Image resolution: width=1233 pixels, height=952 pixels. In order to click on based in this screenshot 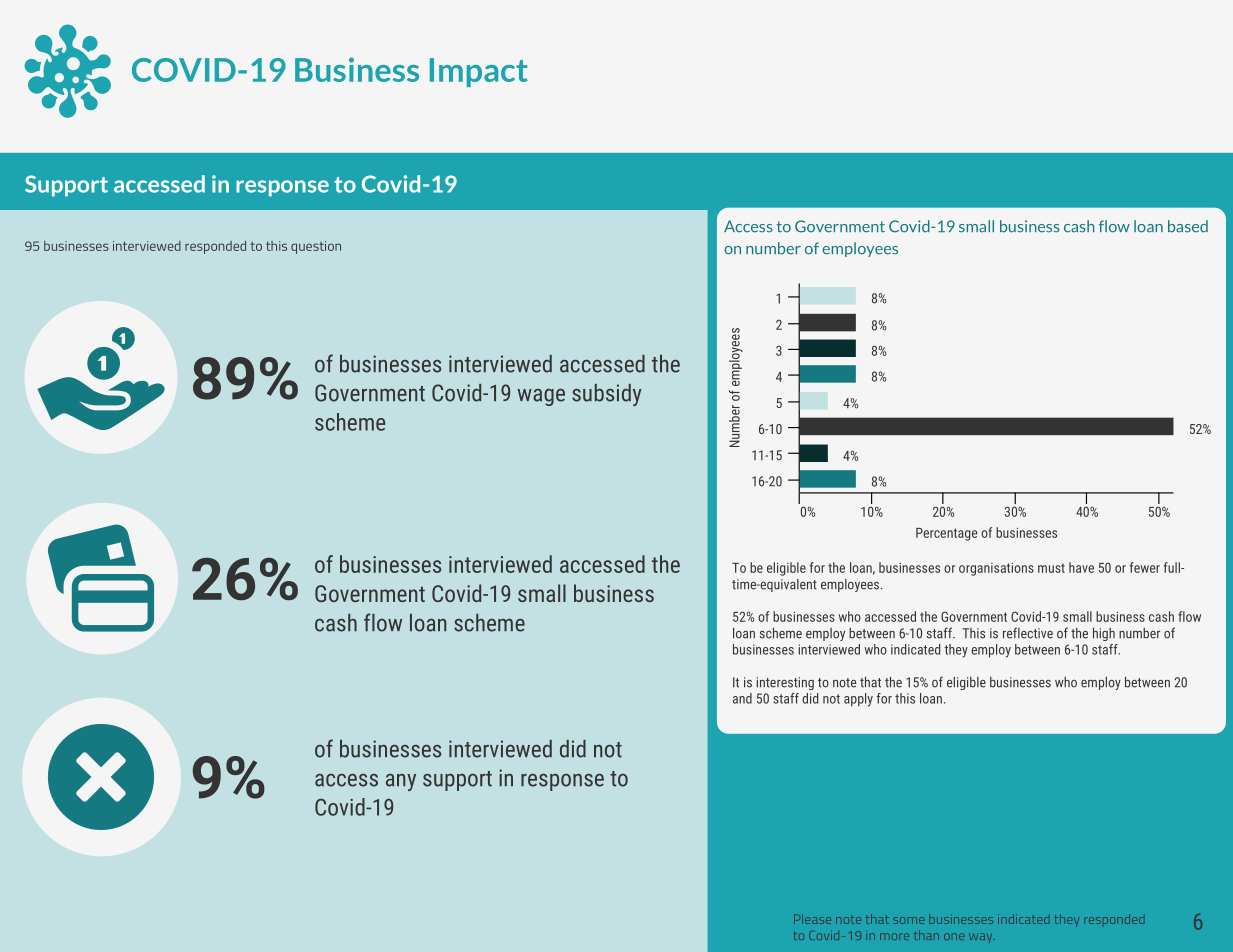, I will do `click(1188, 226)`.
